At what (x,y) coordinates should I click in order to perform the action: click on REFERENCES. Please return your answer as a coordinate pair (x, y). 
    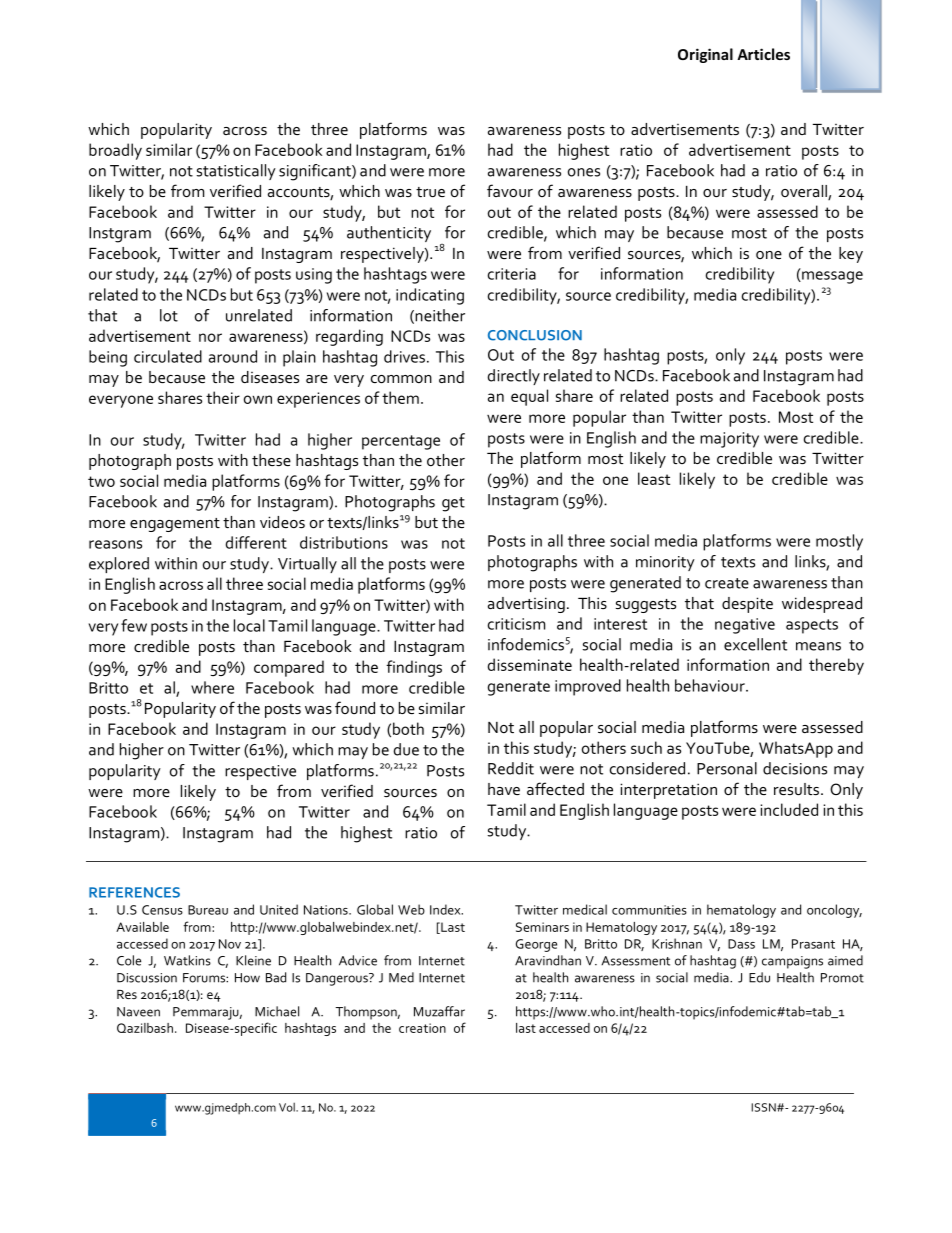
    Looking at the image, I should click on (134, 892).
